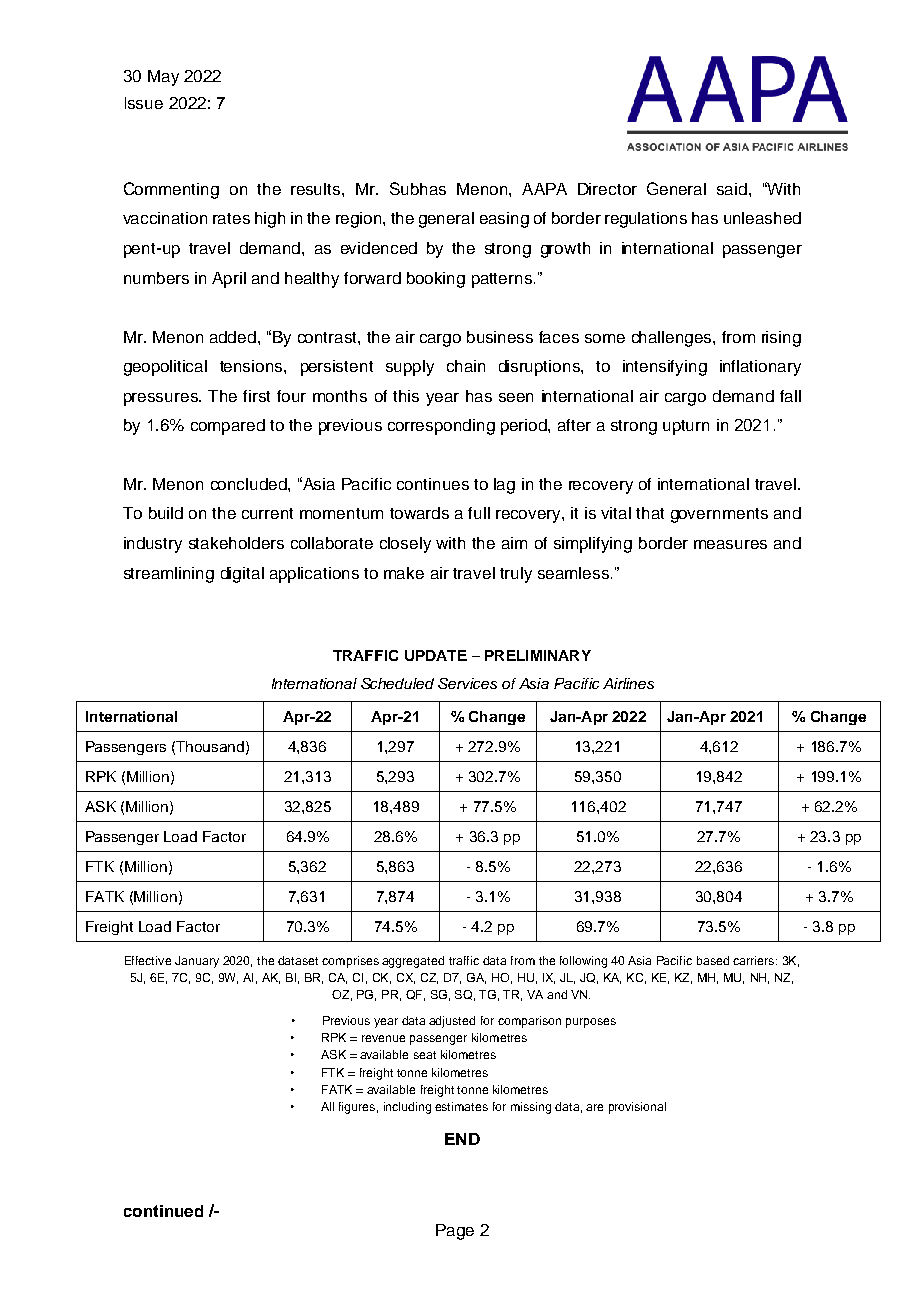  I want to click on Airlines, so click(628, 683).
